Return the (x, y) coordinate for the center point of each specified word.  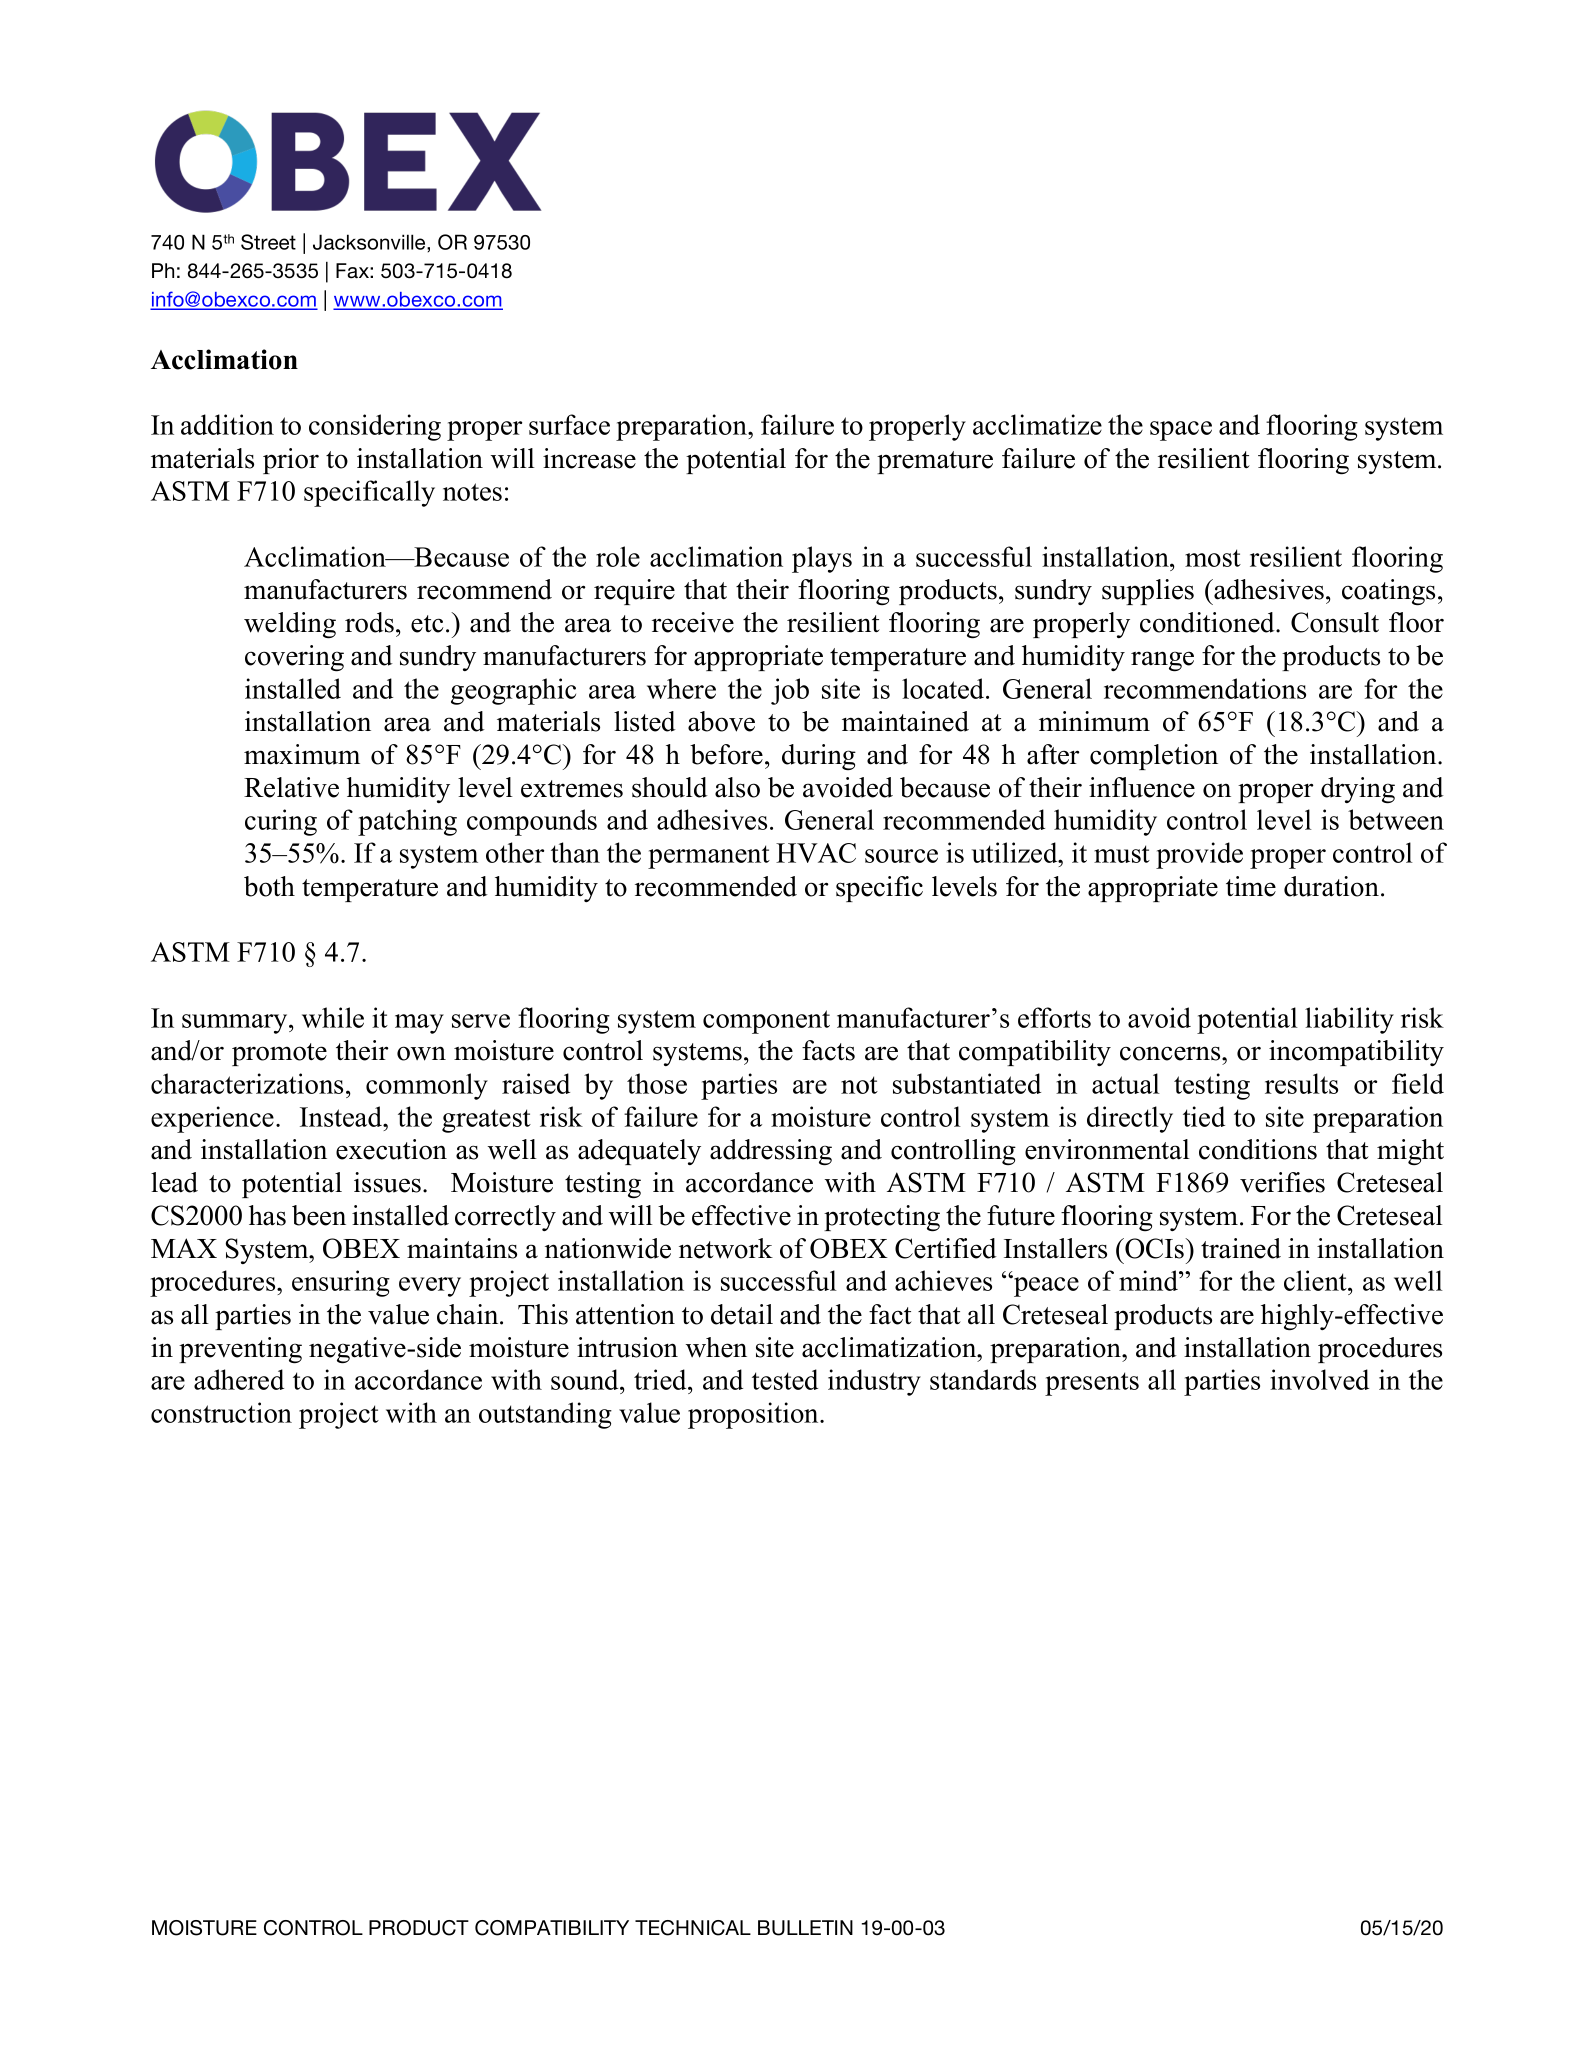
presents (1092, 1384)
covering (294, 658)
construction (221, 1412)
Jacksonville (370, 242)
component (766, 1022)
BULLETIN (805, 1928)
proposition (754, 1415)
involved (1319, 1379)
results (1301, 1083)
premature (935, 462)
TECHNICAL (693, 1928)
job (790, 691)
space (1181, 431)
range (1162, 661)
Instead (342, 1116)
